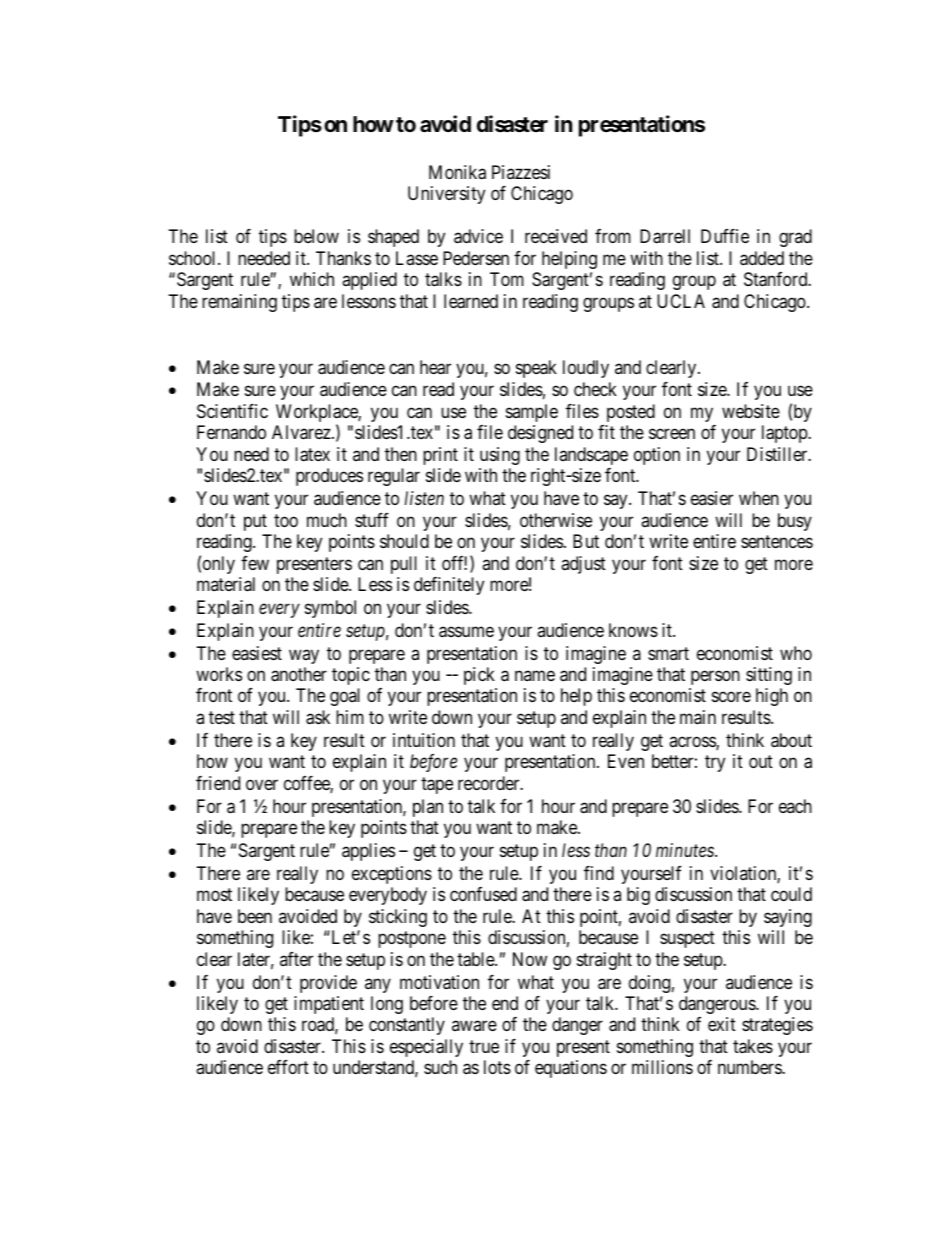 This screenshot has width=952, height=1233. Describe the element at coordinates (715, 764) in the screenshot. I see `try` at that location.
